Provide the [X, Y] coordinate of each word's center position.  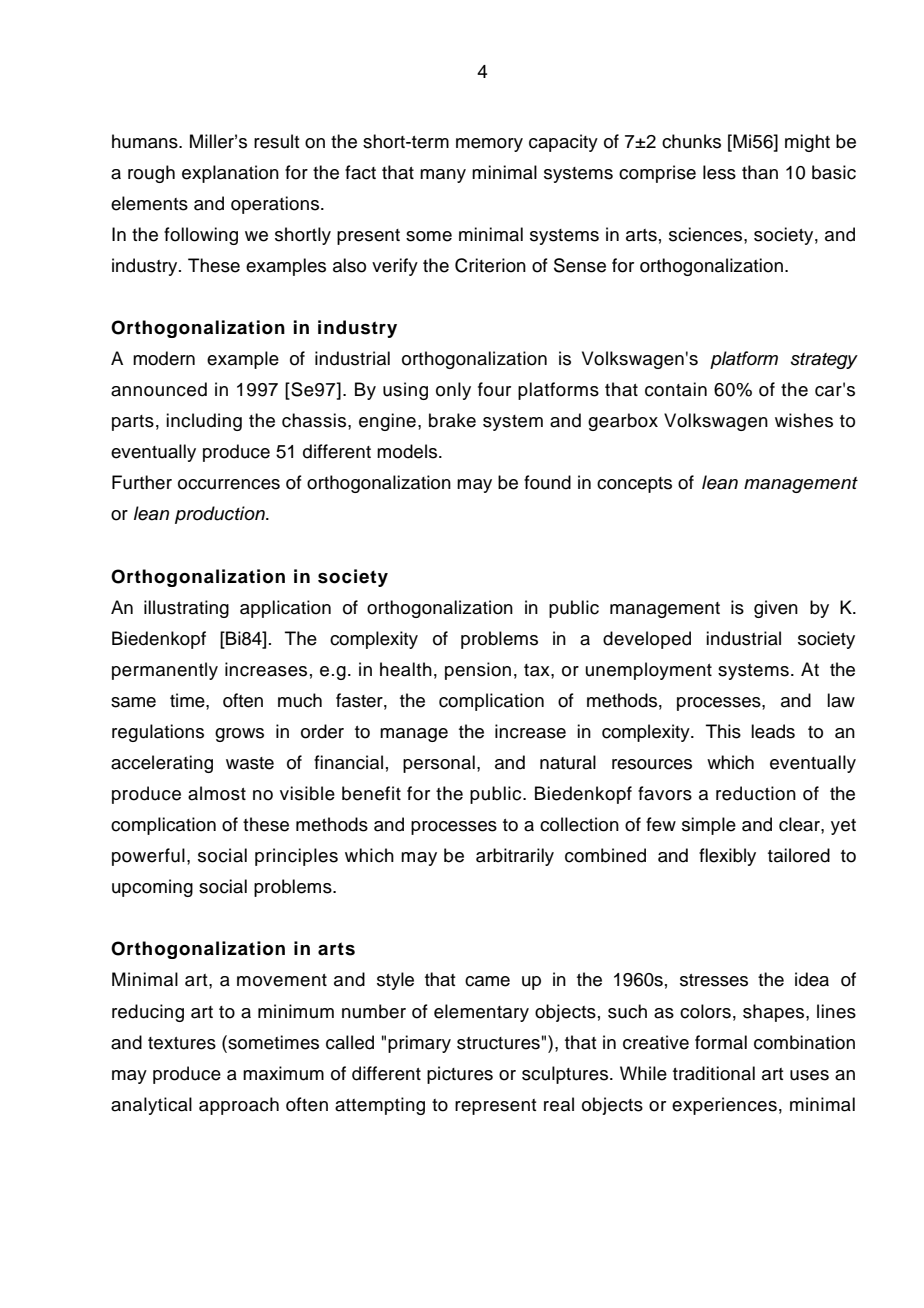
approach [239, 1106]
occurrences [229, 484]
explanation [230, 174]
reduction [756, 793]
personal [439, 764]
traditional [714, 1073]
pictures [460, 1075]
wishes [804, 420]
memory [489, 145]
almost [217, 793]
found [547, 482]
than [760, 172]
